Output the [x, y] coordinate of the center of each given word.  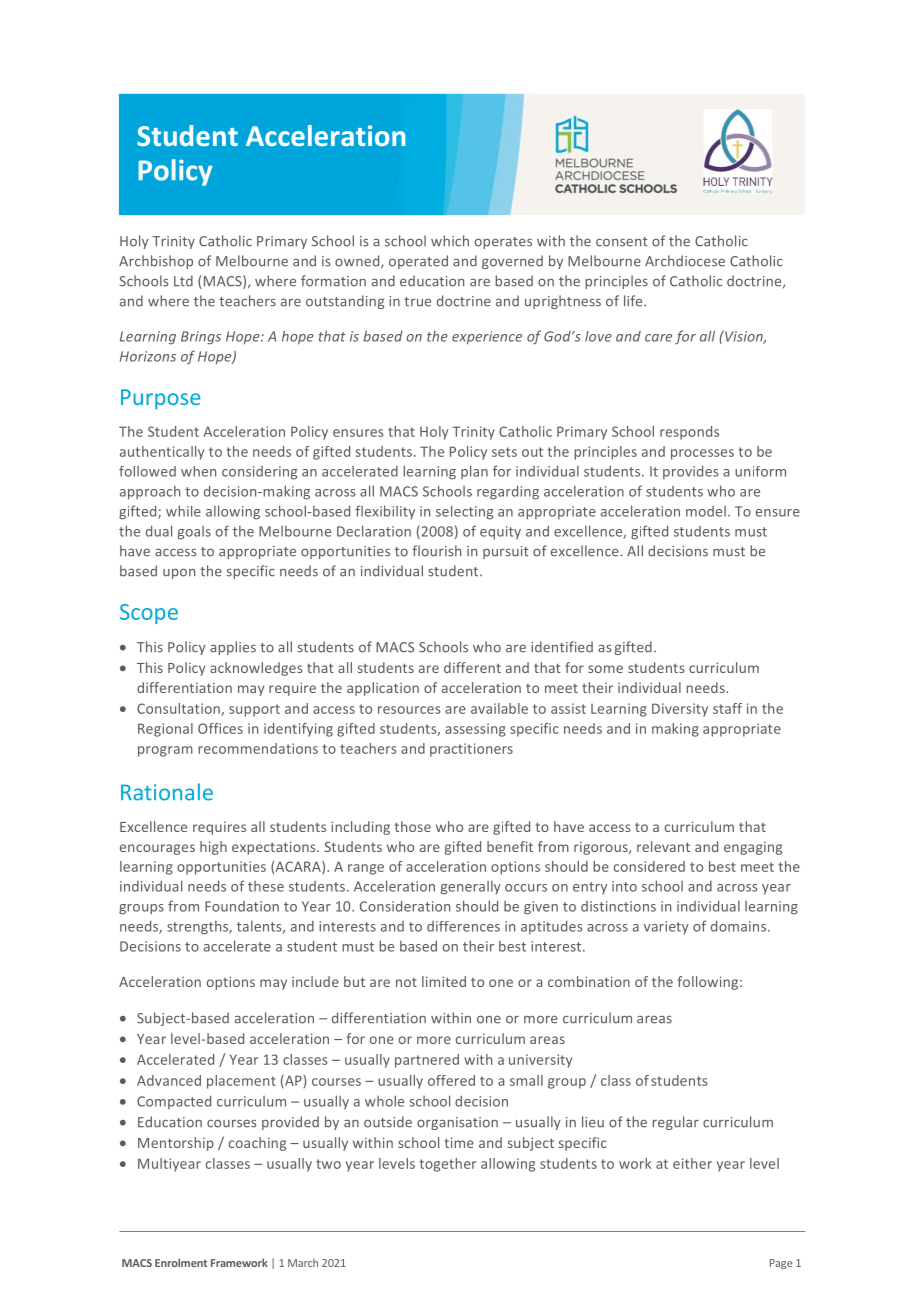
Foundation [242, 906]
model [706, 511]
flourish [436, 551]
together [447, 1165]
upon [179, 573]
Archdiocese [685, 261]
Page [781, 1264]
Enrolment [181, 1262]
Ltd [183, 281]
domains [740, 926]
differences [463, 926]
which [450, 241]
